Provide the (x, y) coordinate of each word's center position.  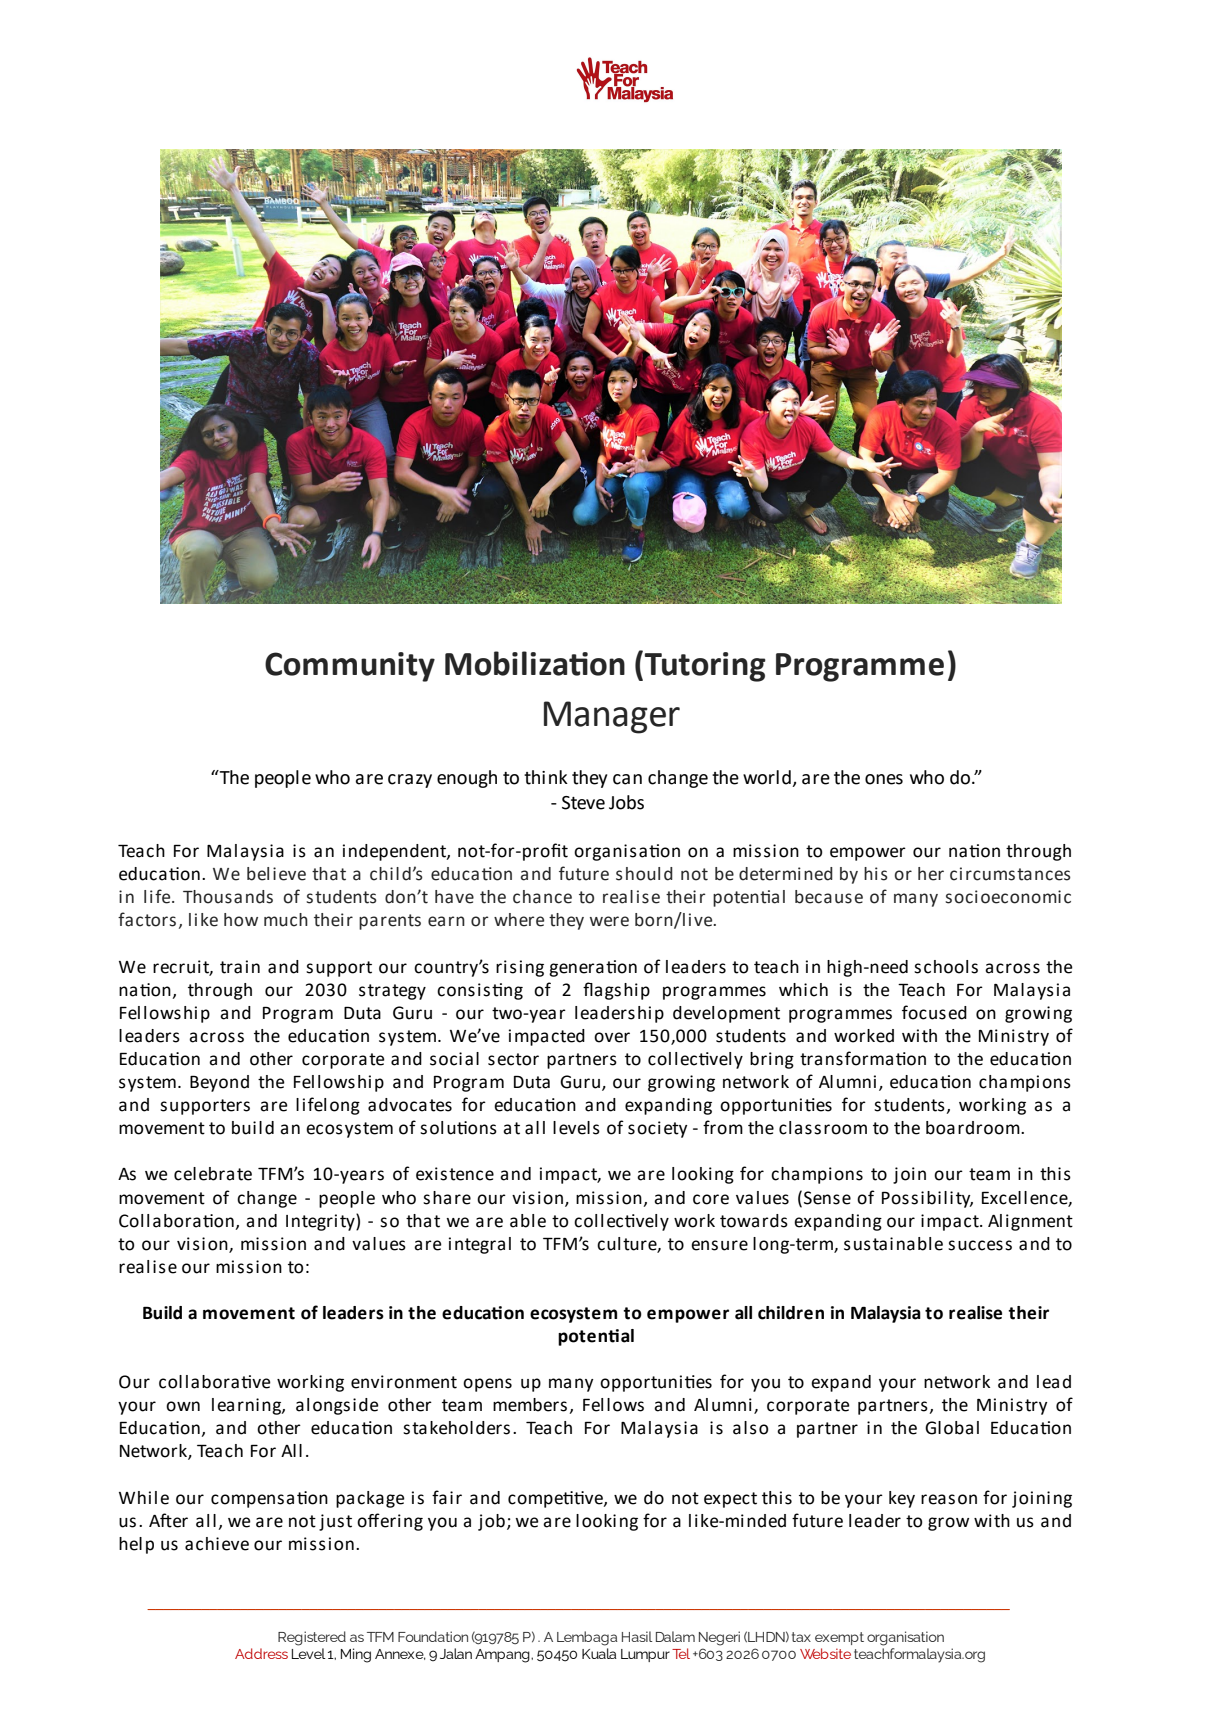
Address (261, 1653)
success (980, 1245)
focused (934, 1012)
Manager (612, 717)
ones (884, 779)
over (612, 1037)
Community (350, 667)
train (240, 967)
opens (487, 1385)
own (183, 1406)
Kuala (599, 1653)
